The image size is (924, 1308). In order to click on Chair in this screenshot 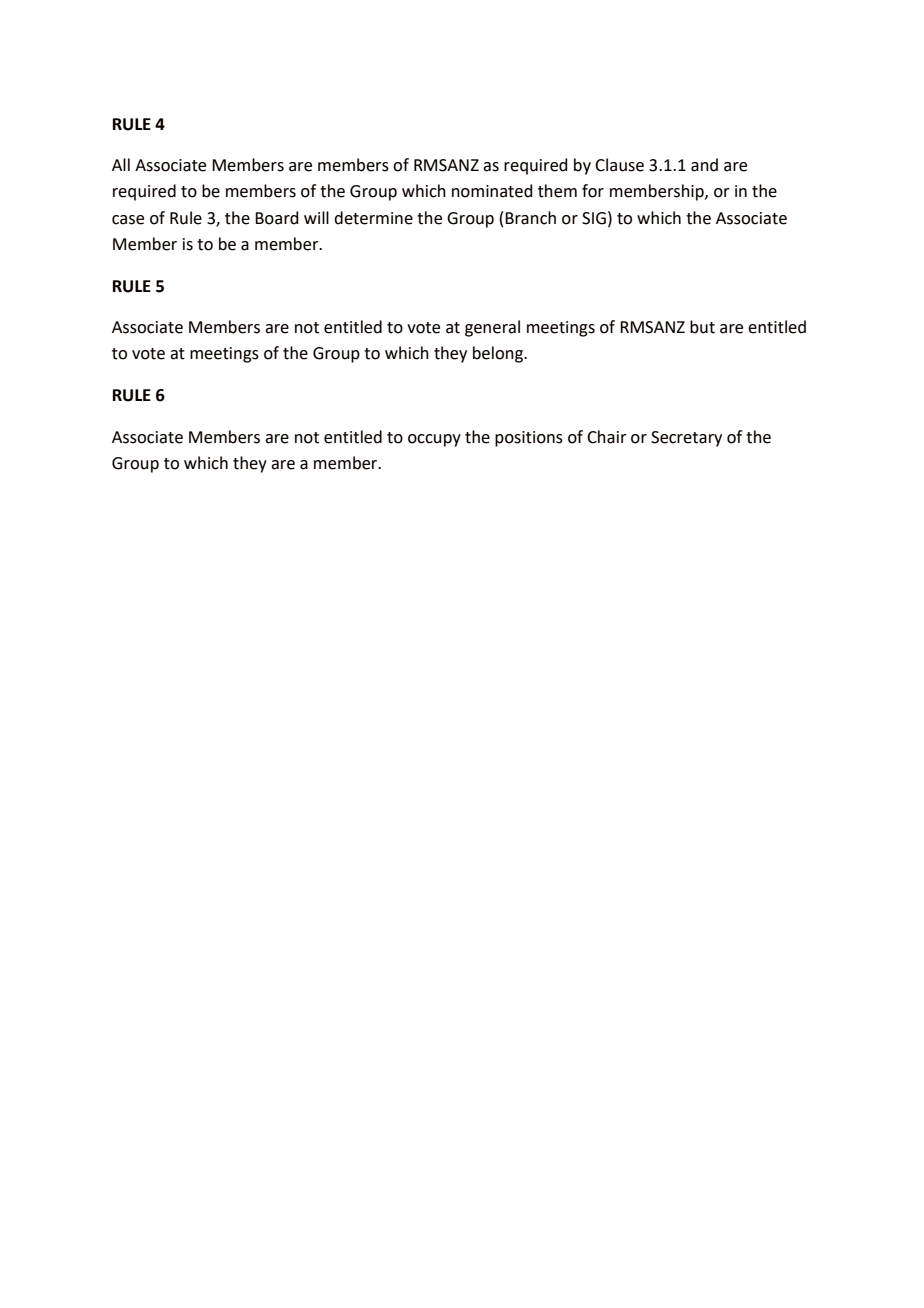, I will do `click(607, 437)`.
